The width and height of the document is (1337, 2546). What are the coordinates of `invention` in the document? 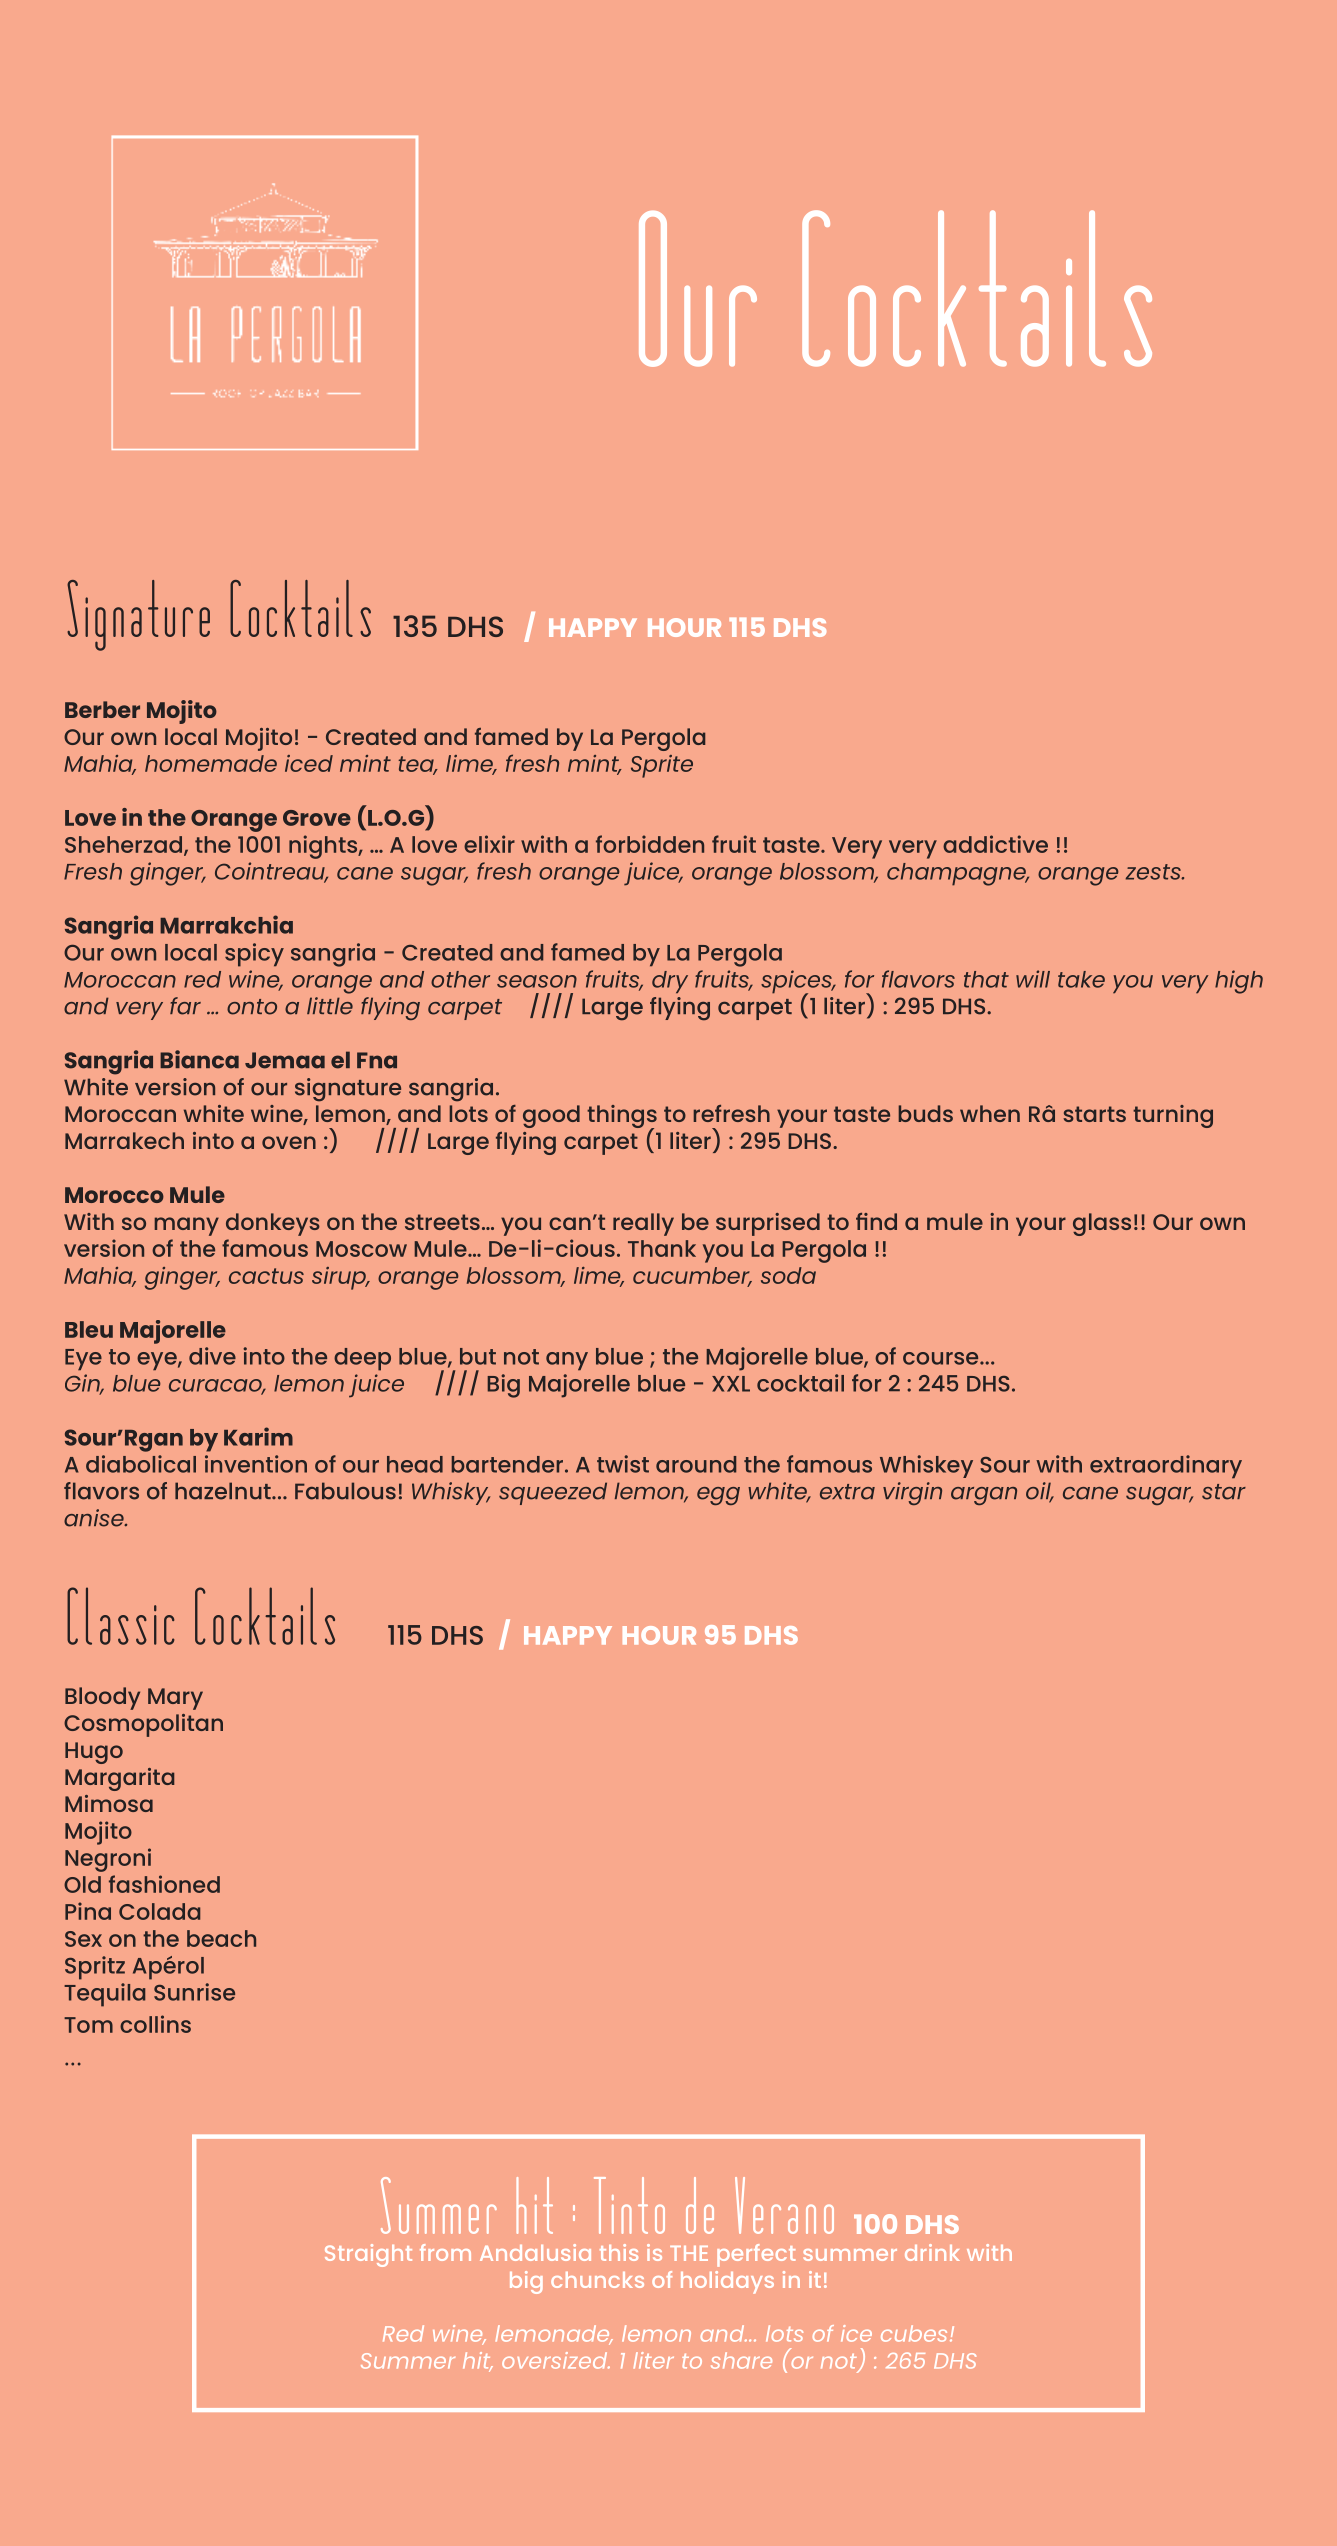 It's located at (256, 1464).
